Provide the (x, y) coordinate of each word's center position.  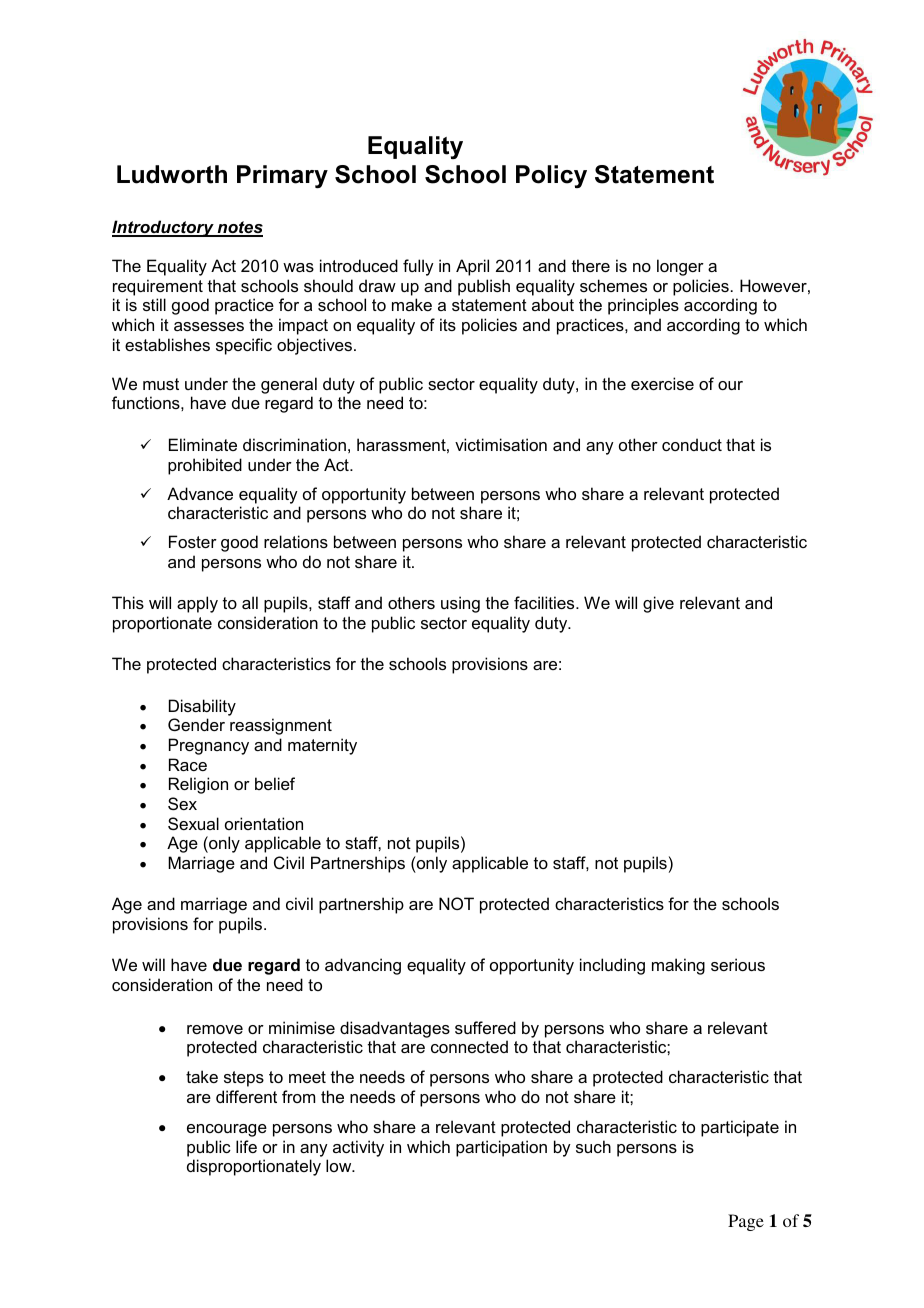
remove (215, 1029)
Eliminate (203, 444)
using (460, 604)
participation (501, 1148)
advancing (363, 966)
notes (239, 228)
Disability (202, 707)
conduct (692, 444)
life (246, 1146)
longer (680, 267)
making (678, 966)
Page (746, 1222)
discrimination (294, 444)
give (658, 604)
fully (418, 267)
